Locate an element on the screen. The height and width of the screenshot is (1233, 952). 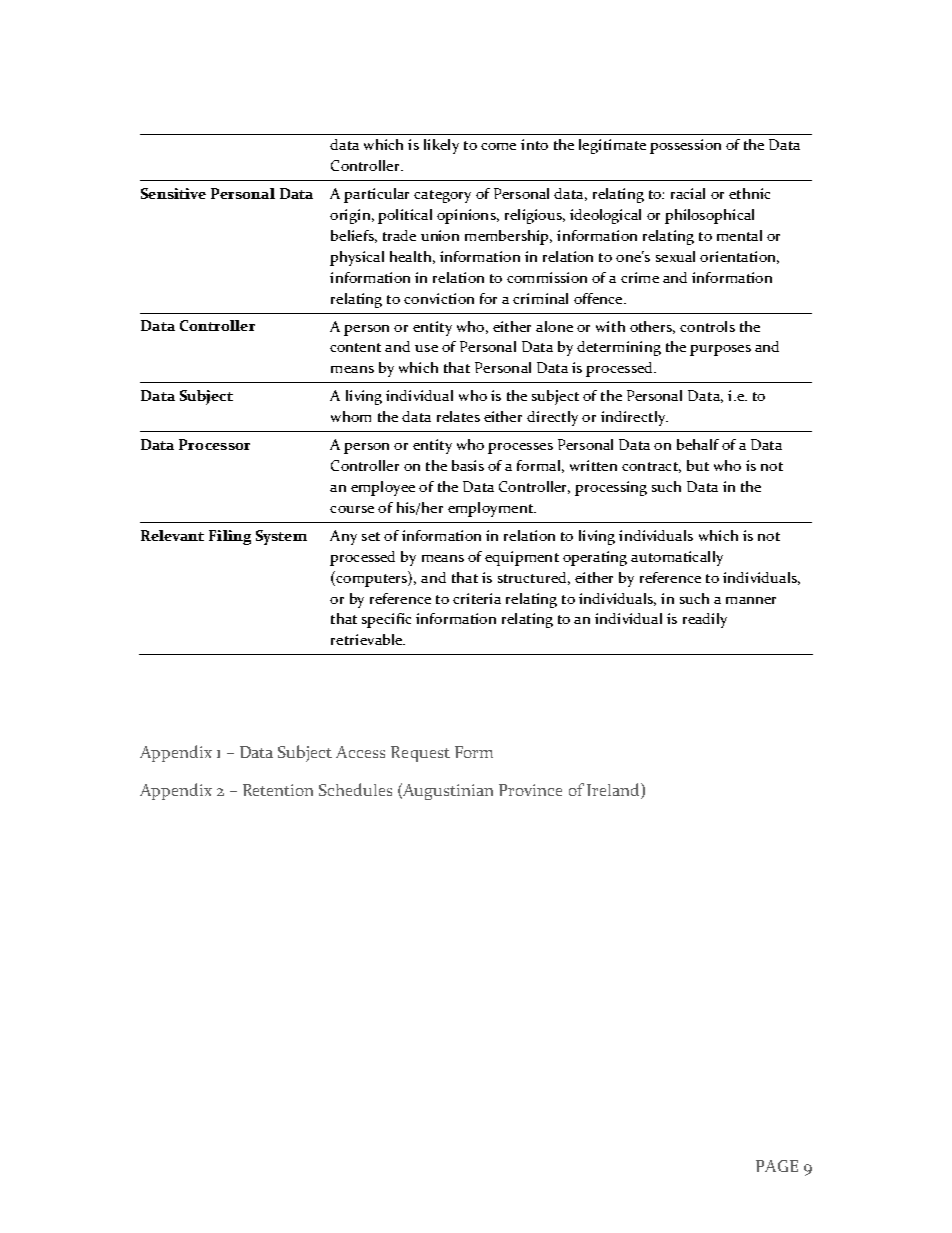
category is located at coordinates (442, 196).
